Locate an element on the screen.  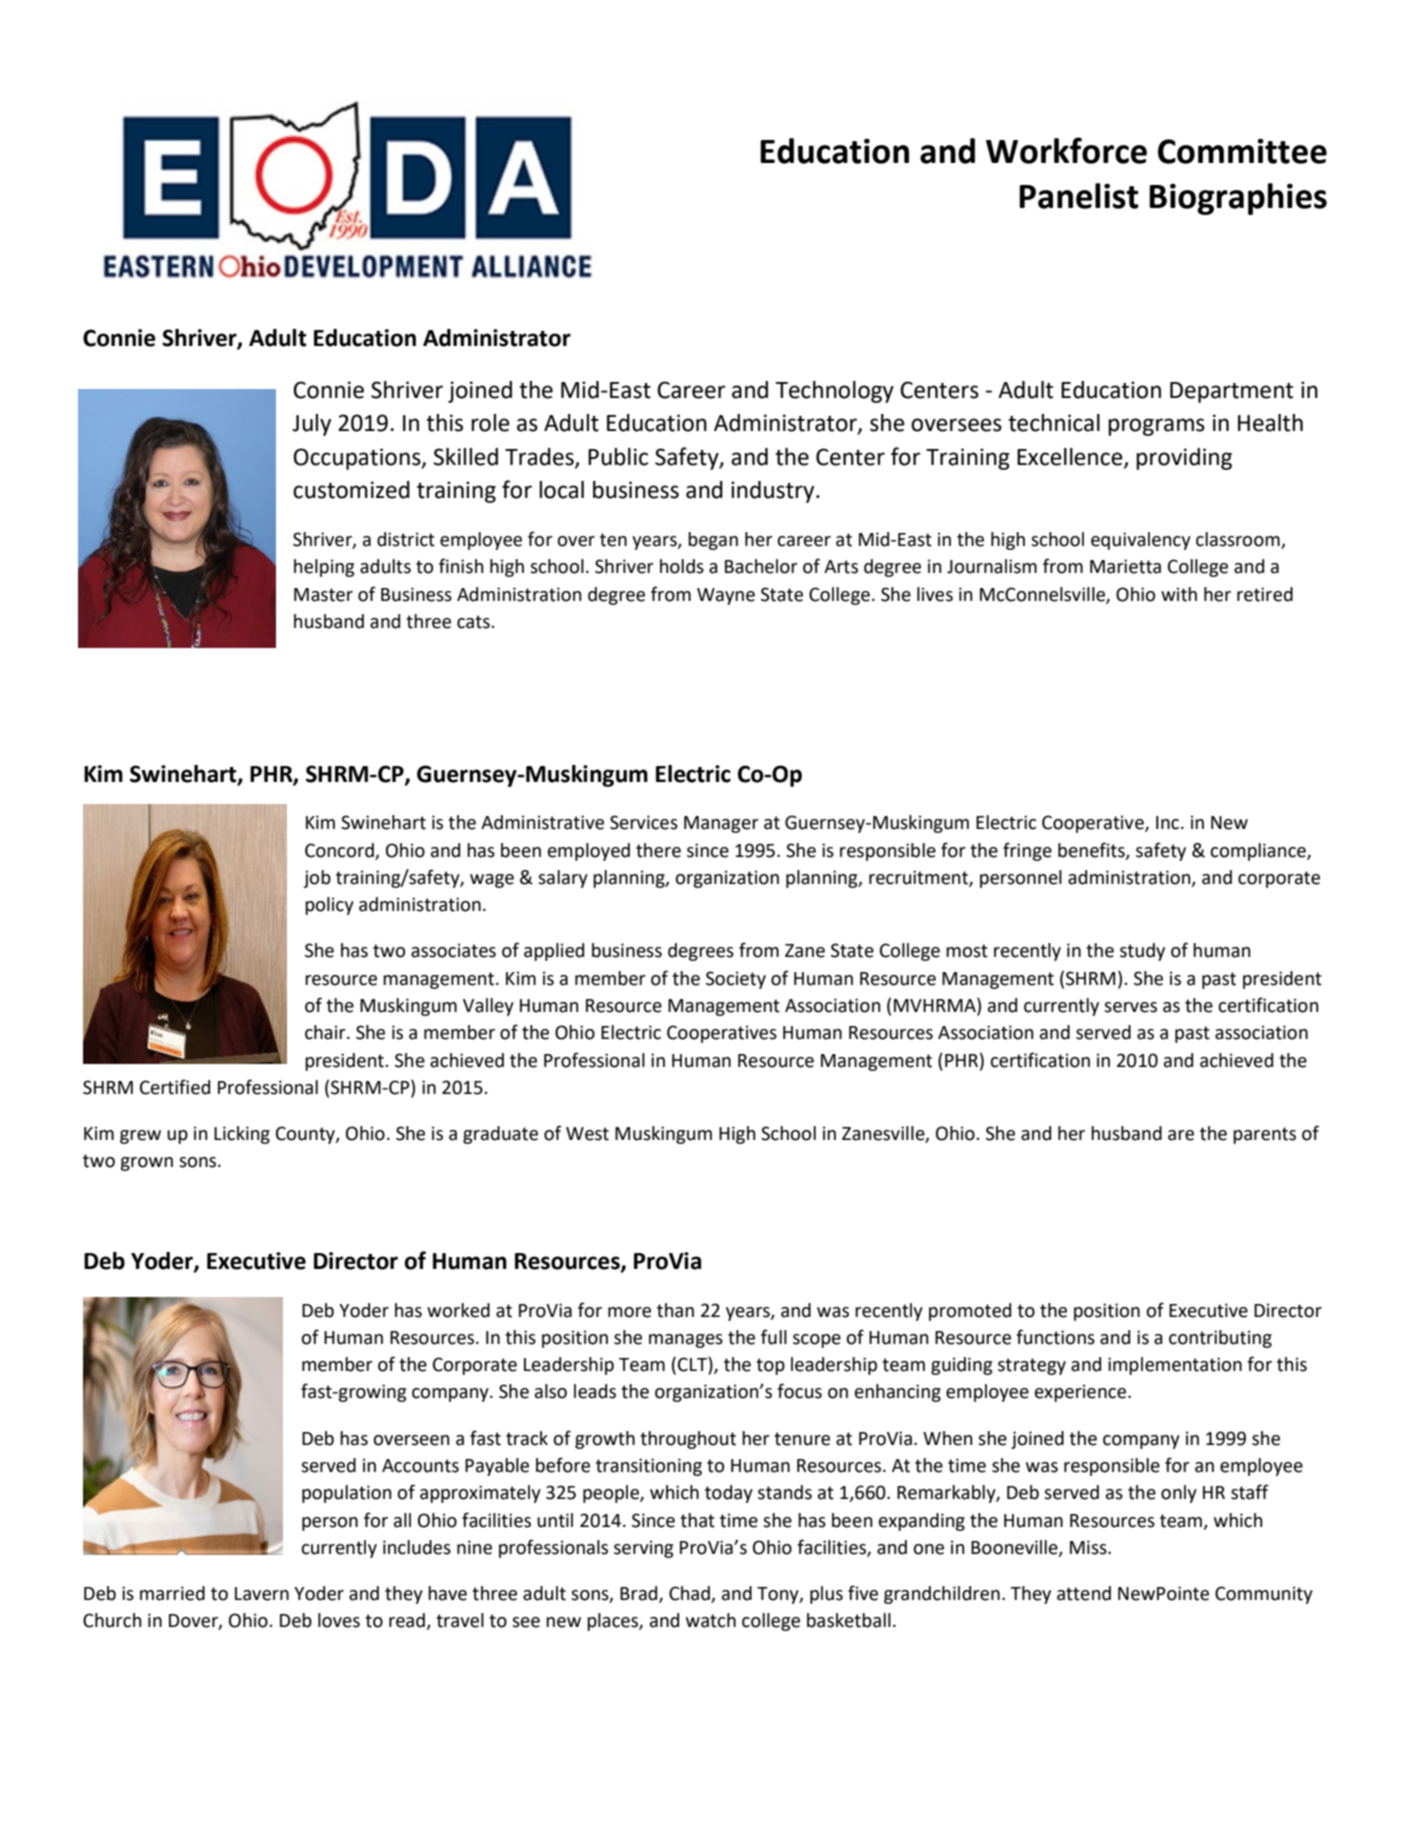
there is located at coordinates (658, 850).
